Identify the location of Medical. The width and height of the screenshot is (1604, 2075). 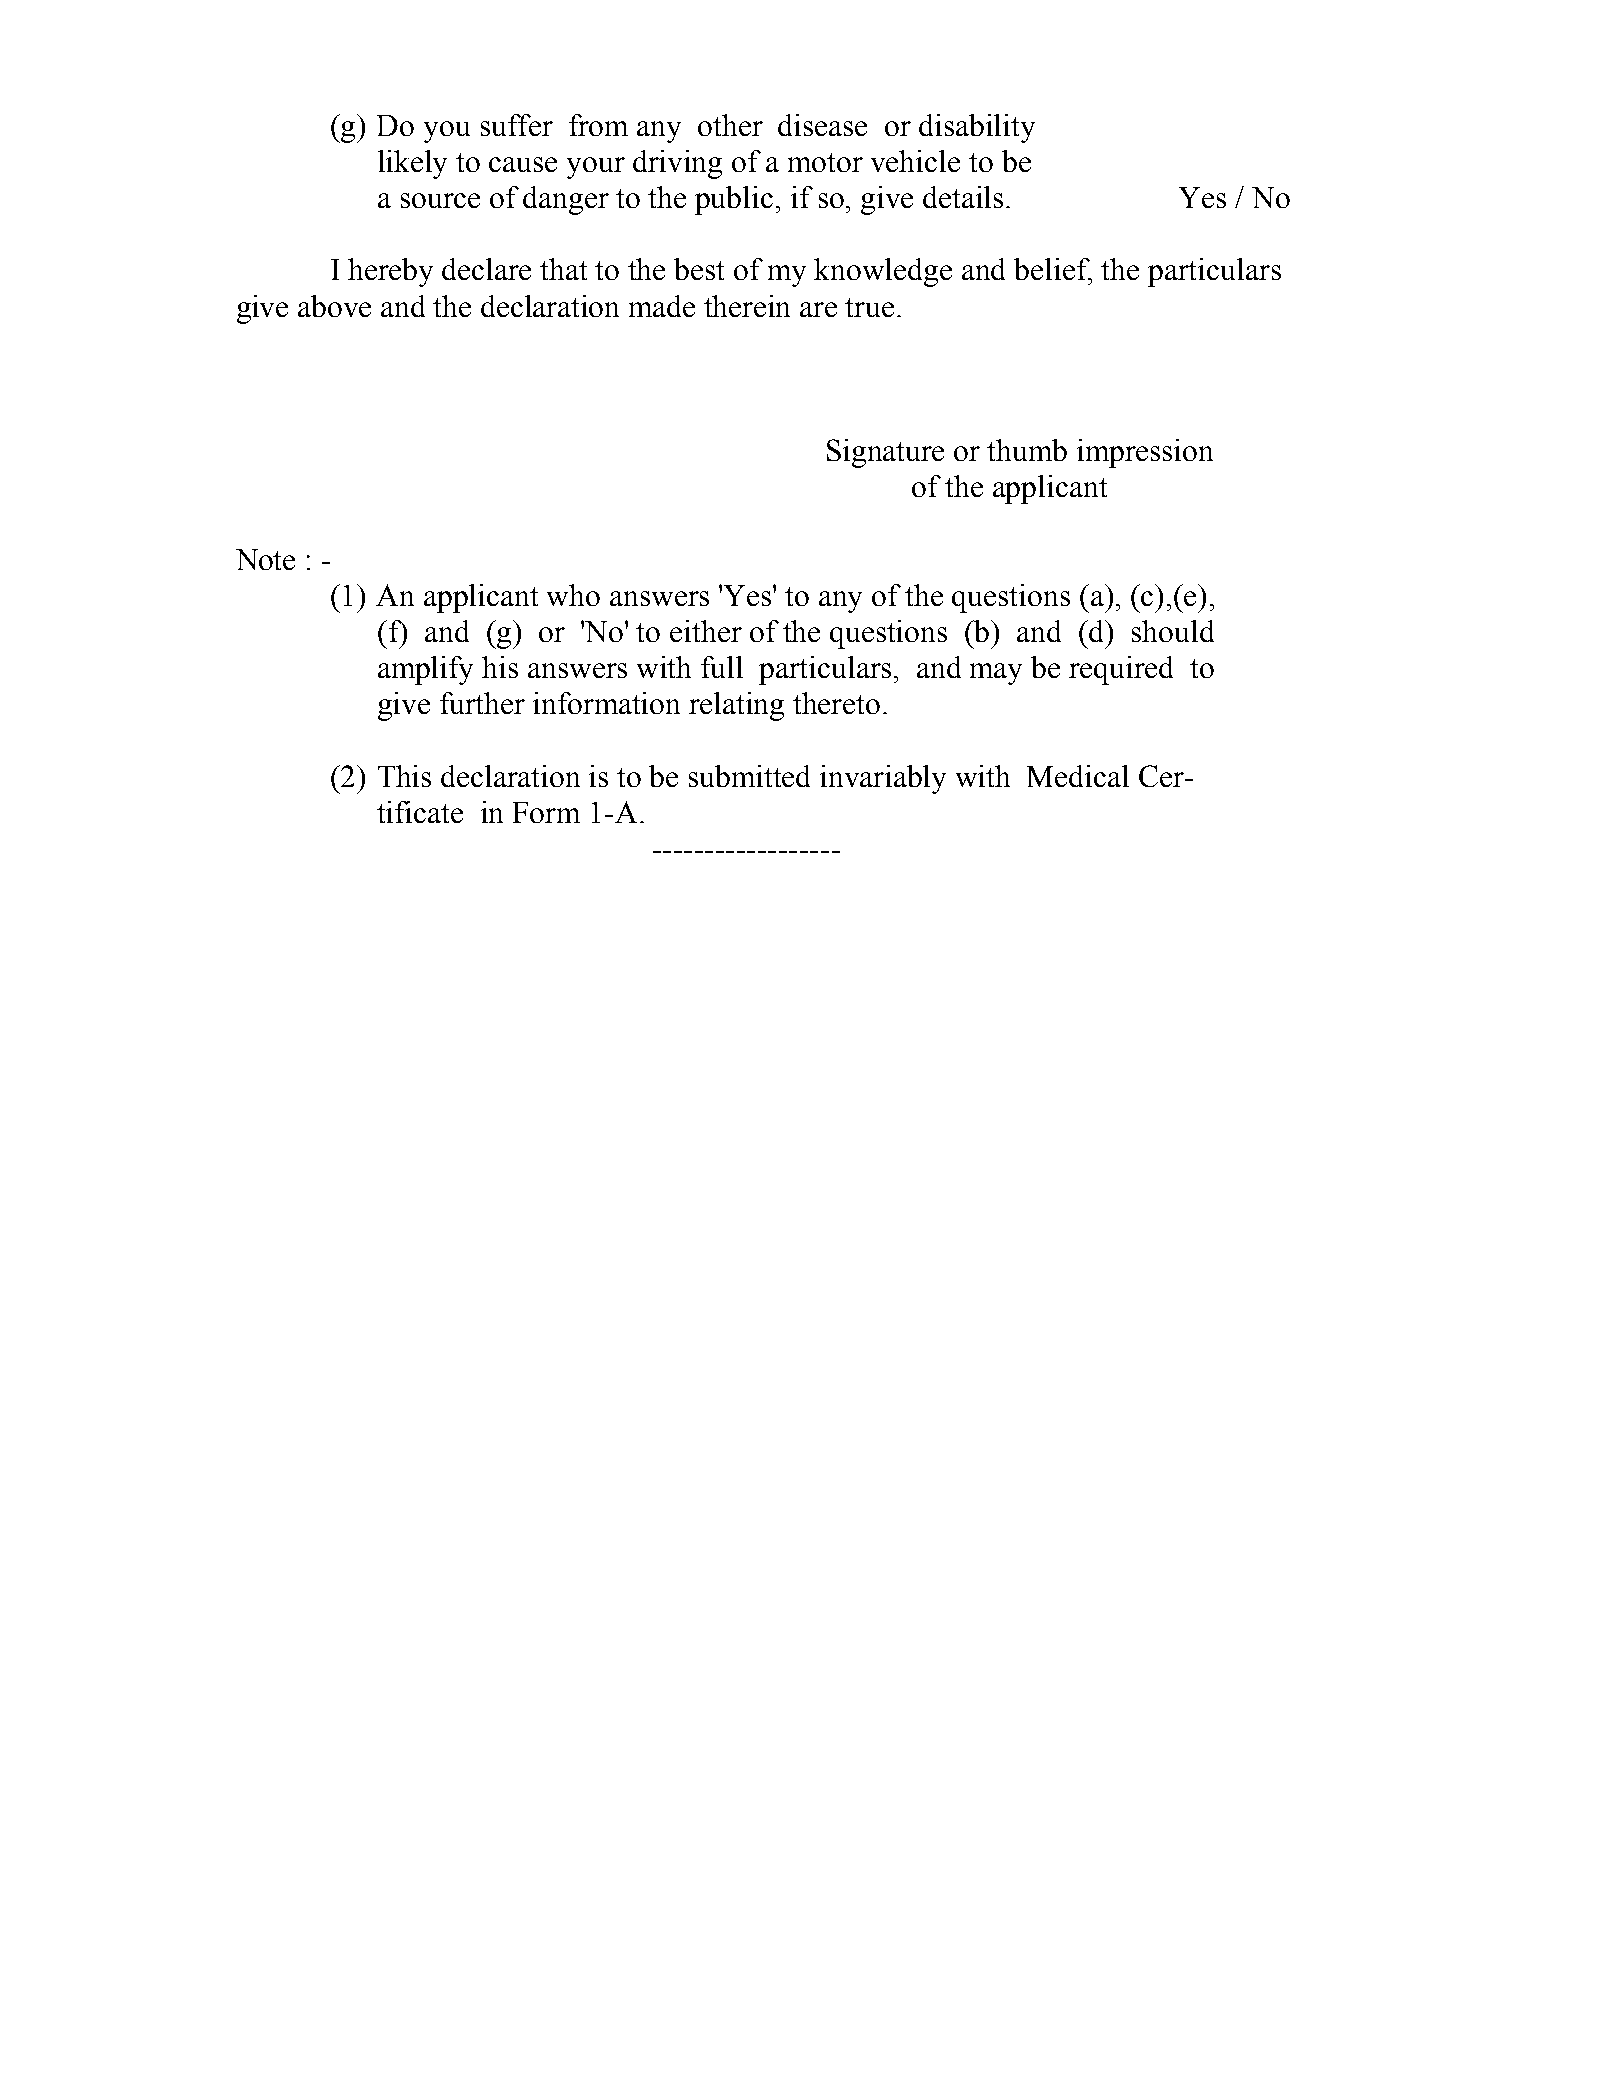
(1078, 776).
